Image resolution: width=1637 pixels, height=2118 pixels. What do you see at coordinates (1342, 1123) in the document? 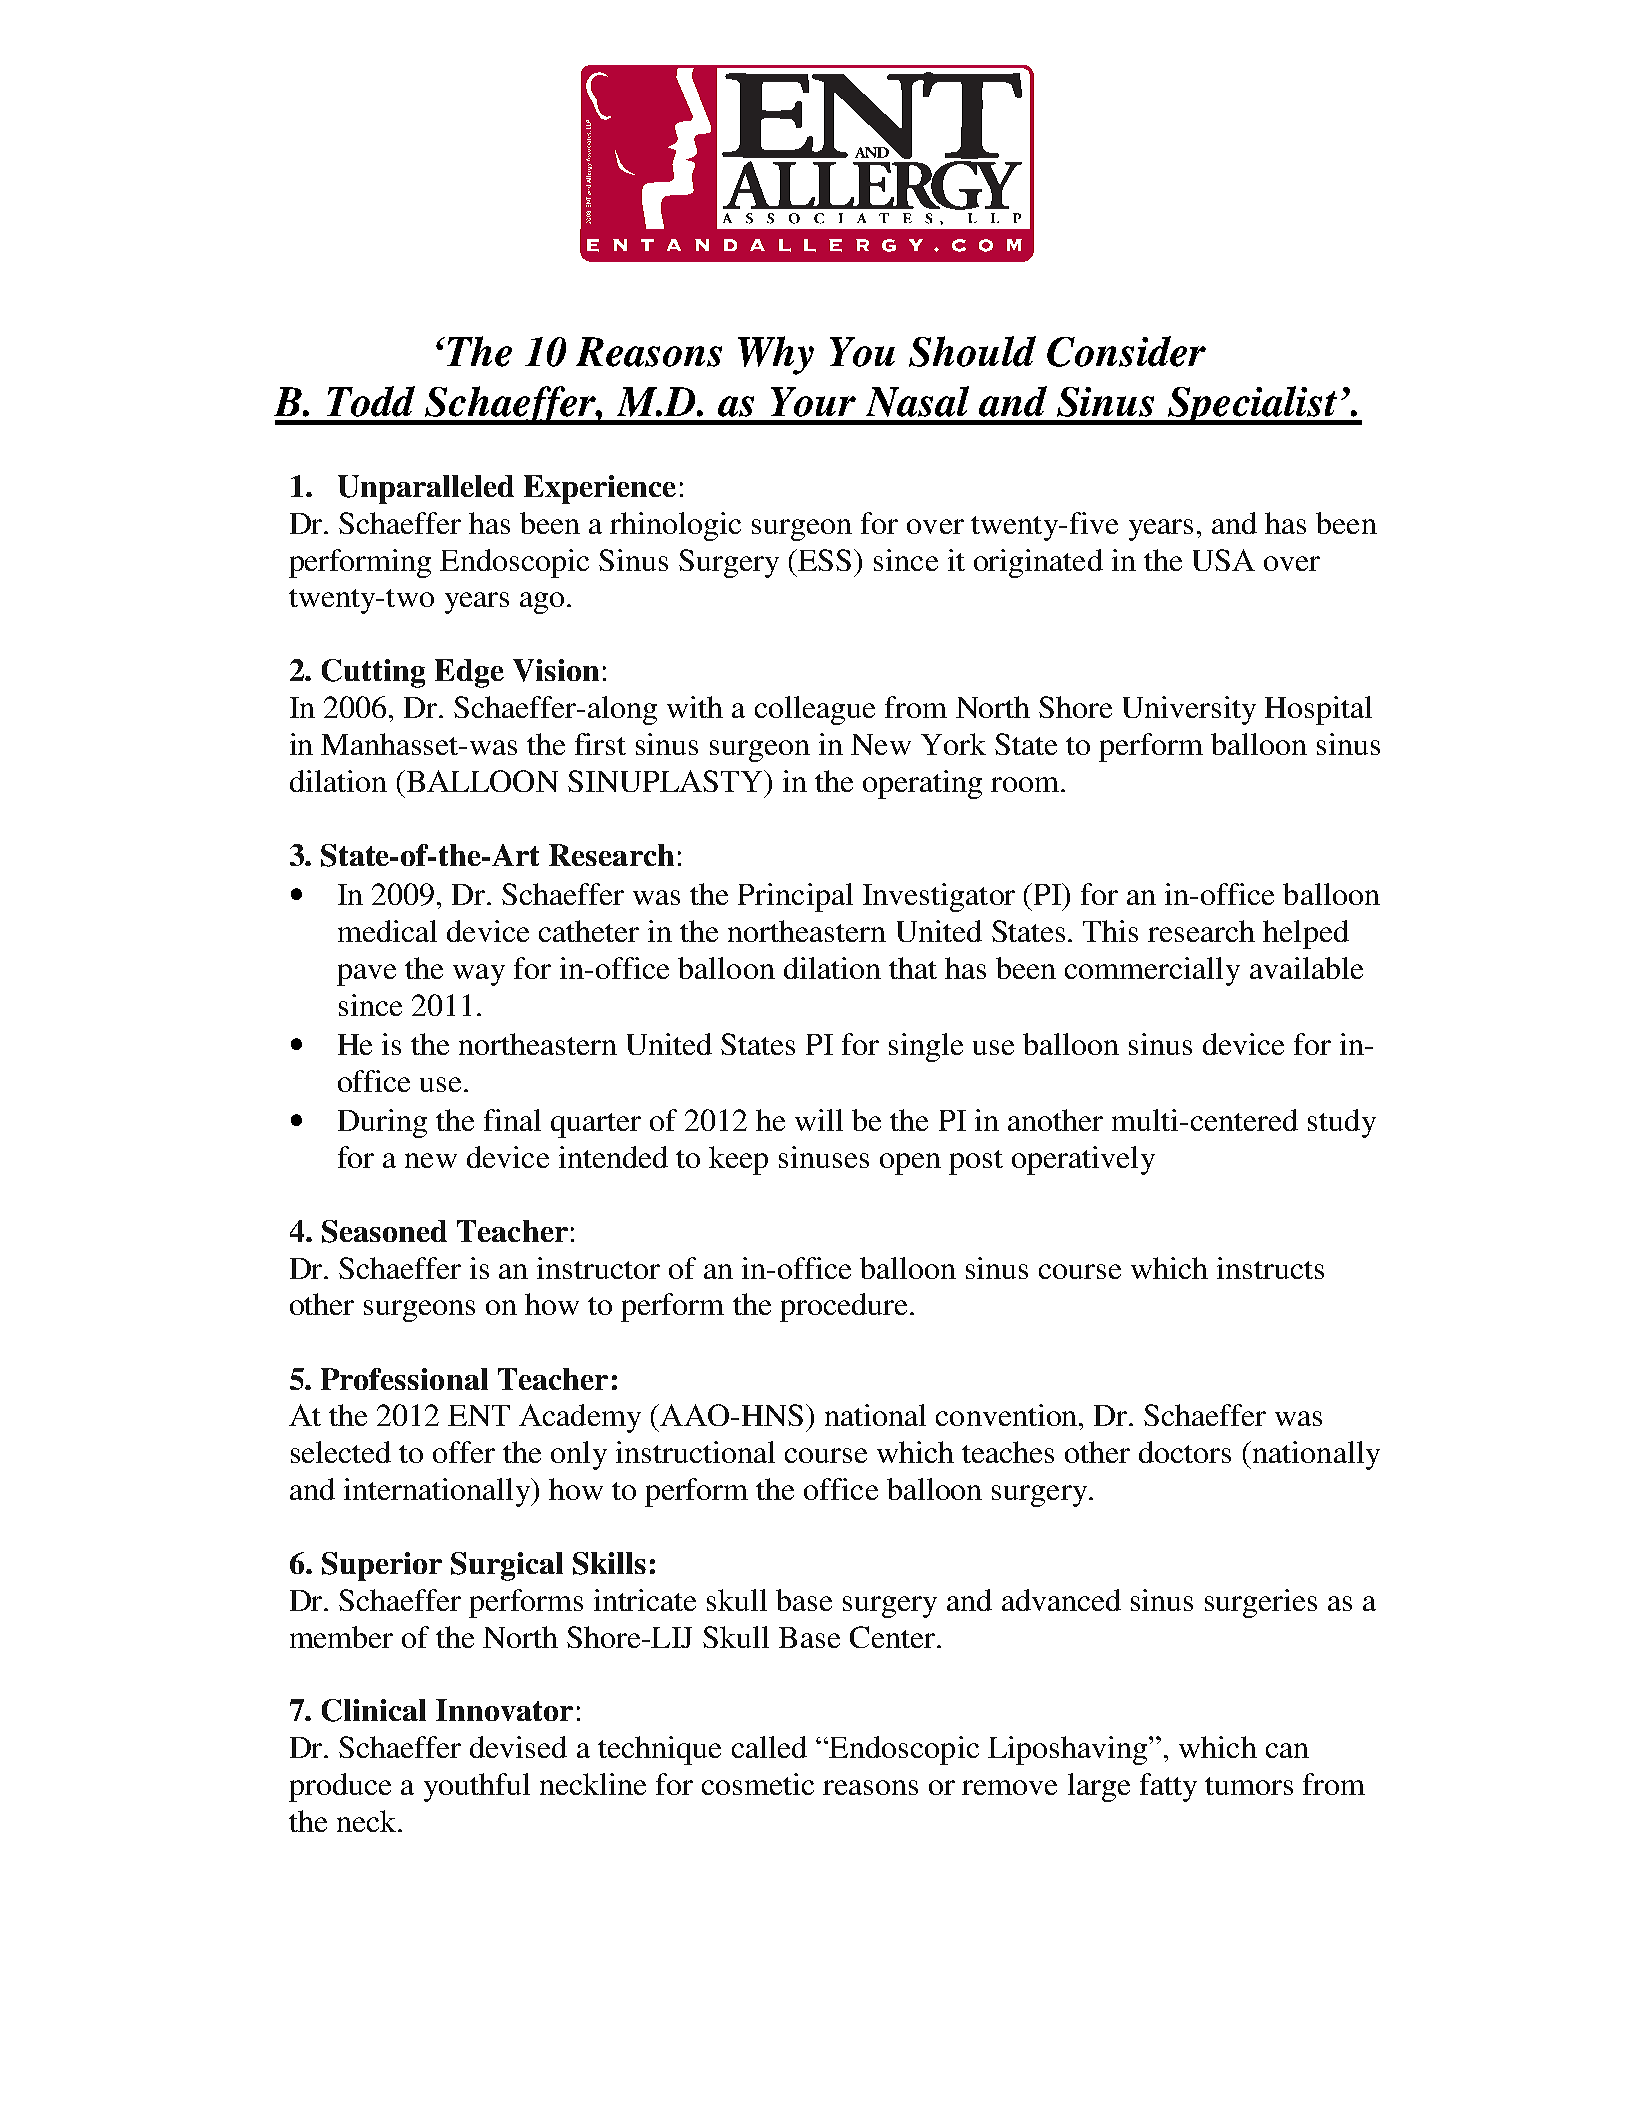
I see `study` at bounding box center [1342, 1123].
